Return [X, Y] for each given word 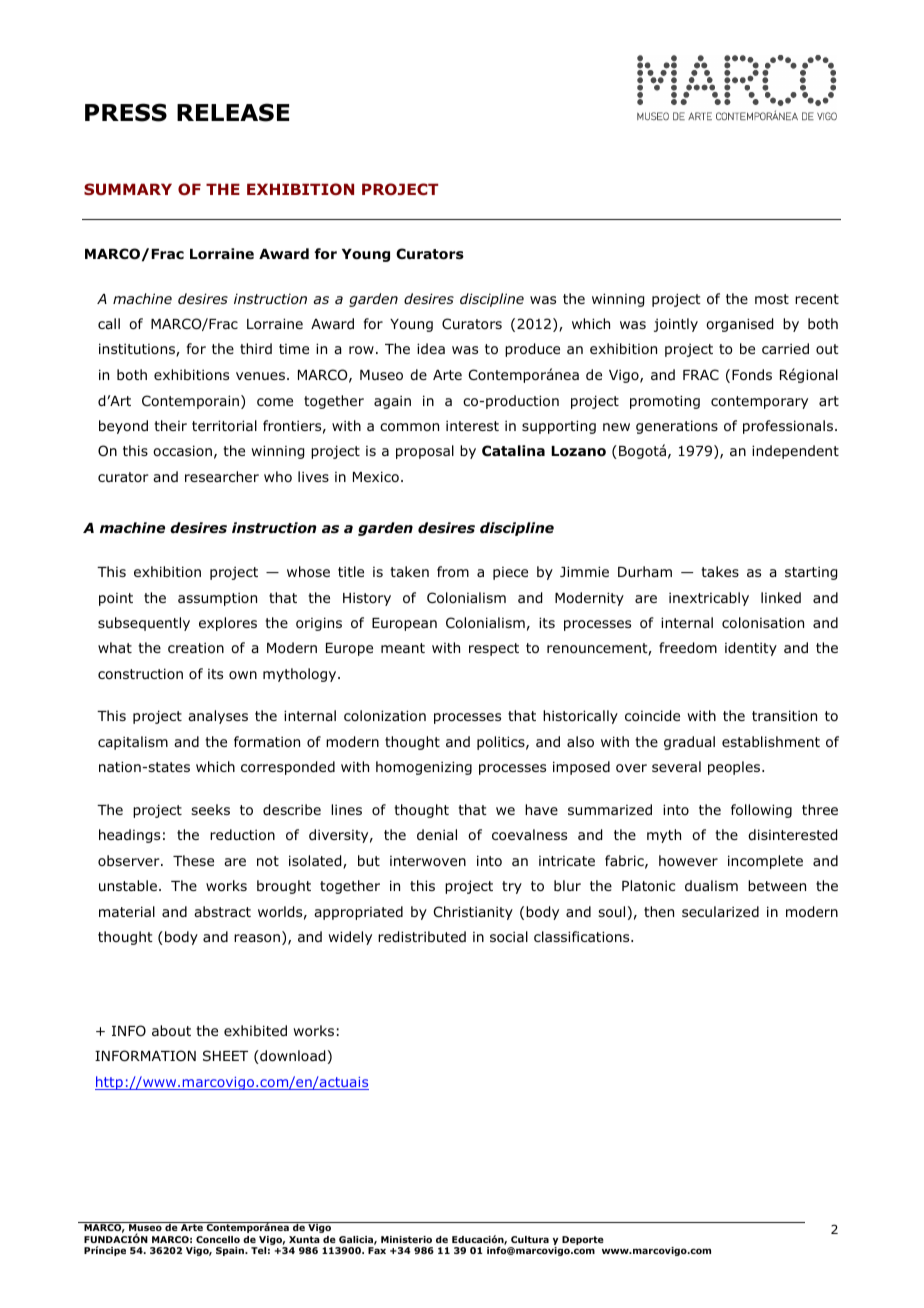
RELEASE [233, 112]
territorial [224, 425]
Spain [231, 1251]
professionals [788, 427]
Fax [377, 1250]
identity [751, 649]
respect [494, 649]
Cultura [530, 1239]
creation [196, 648]
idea [431, 348]
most [772, 299]
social [509, 937]
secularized [720, 911]
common [409, 427]
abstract [222, 911]
